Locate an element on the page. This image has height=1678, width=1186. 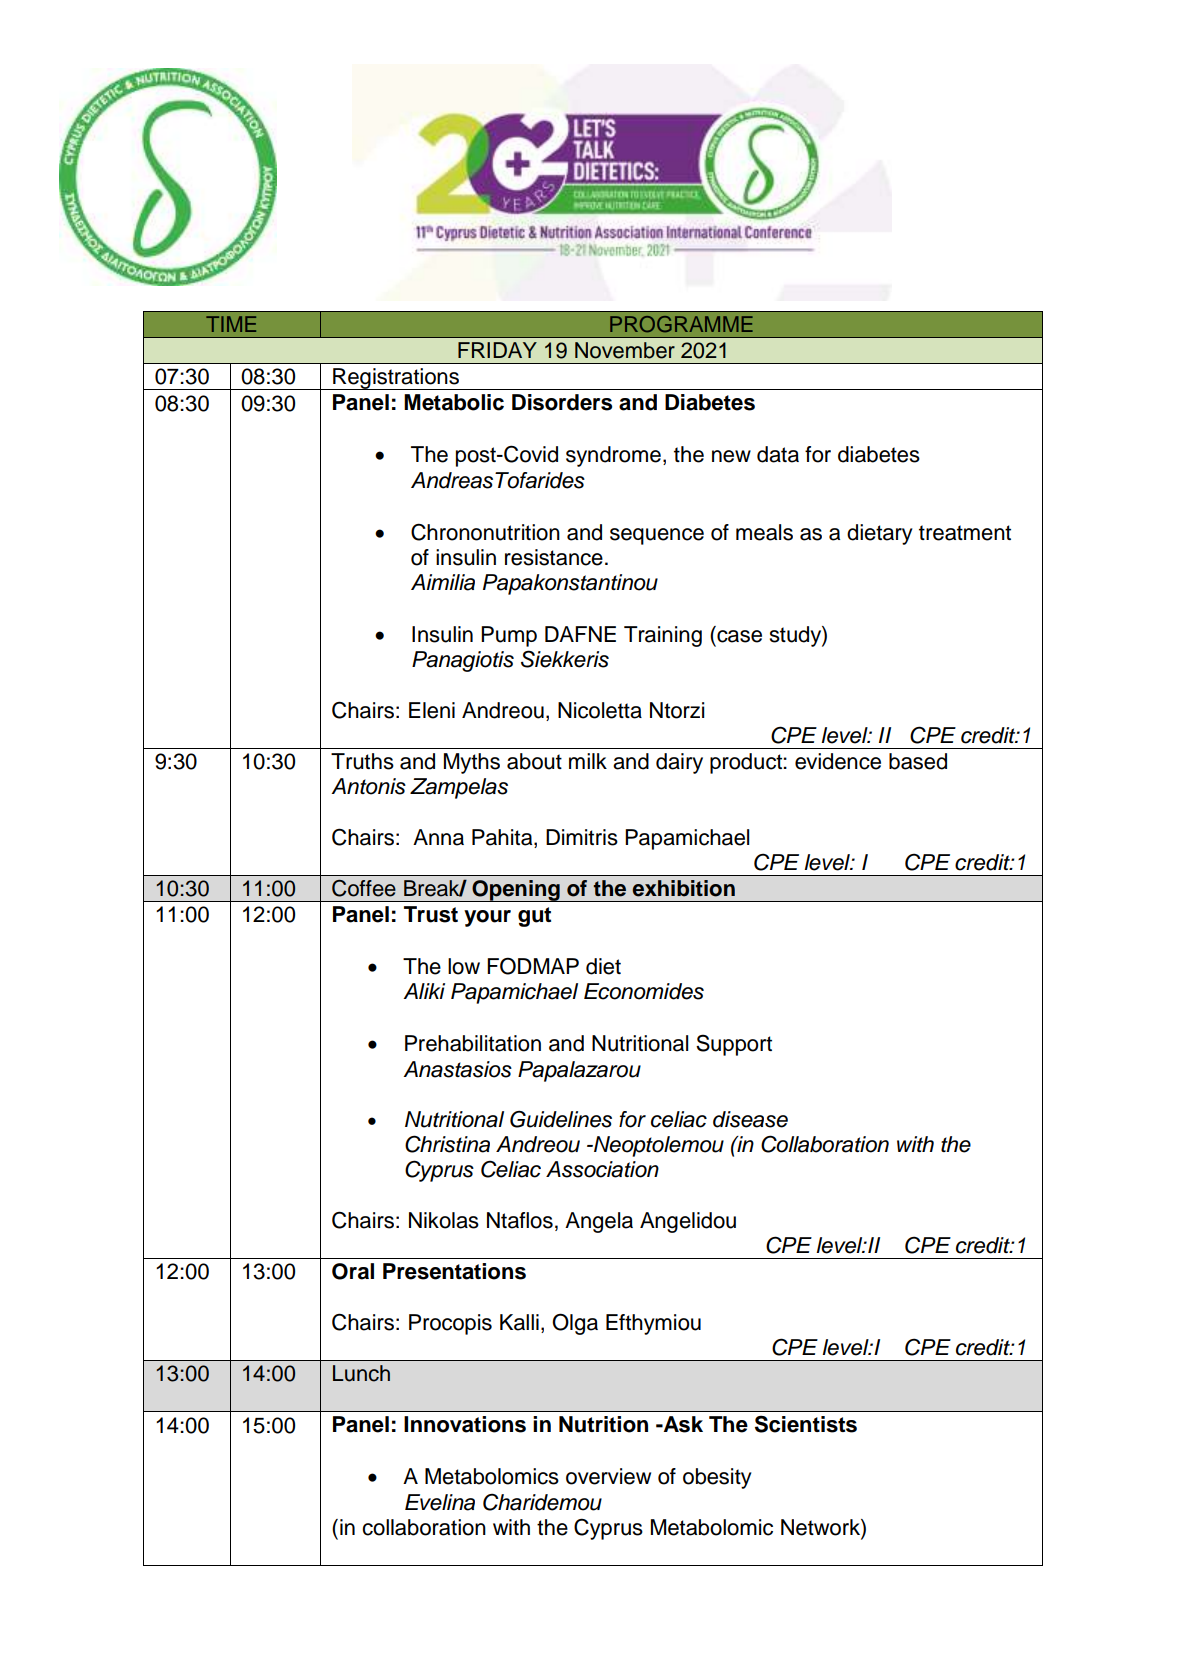
Registrations is located at coordinates (396, 379).
